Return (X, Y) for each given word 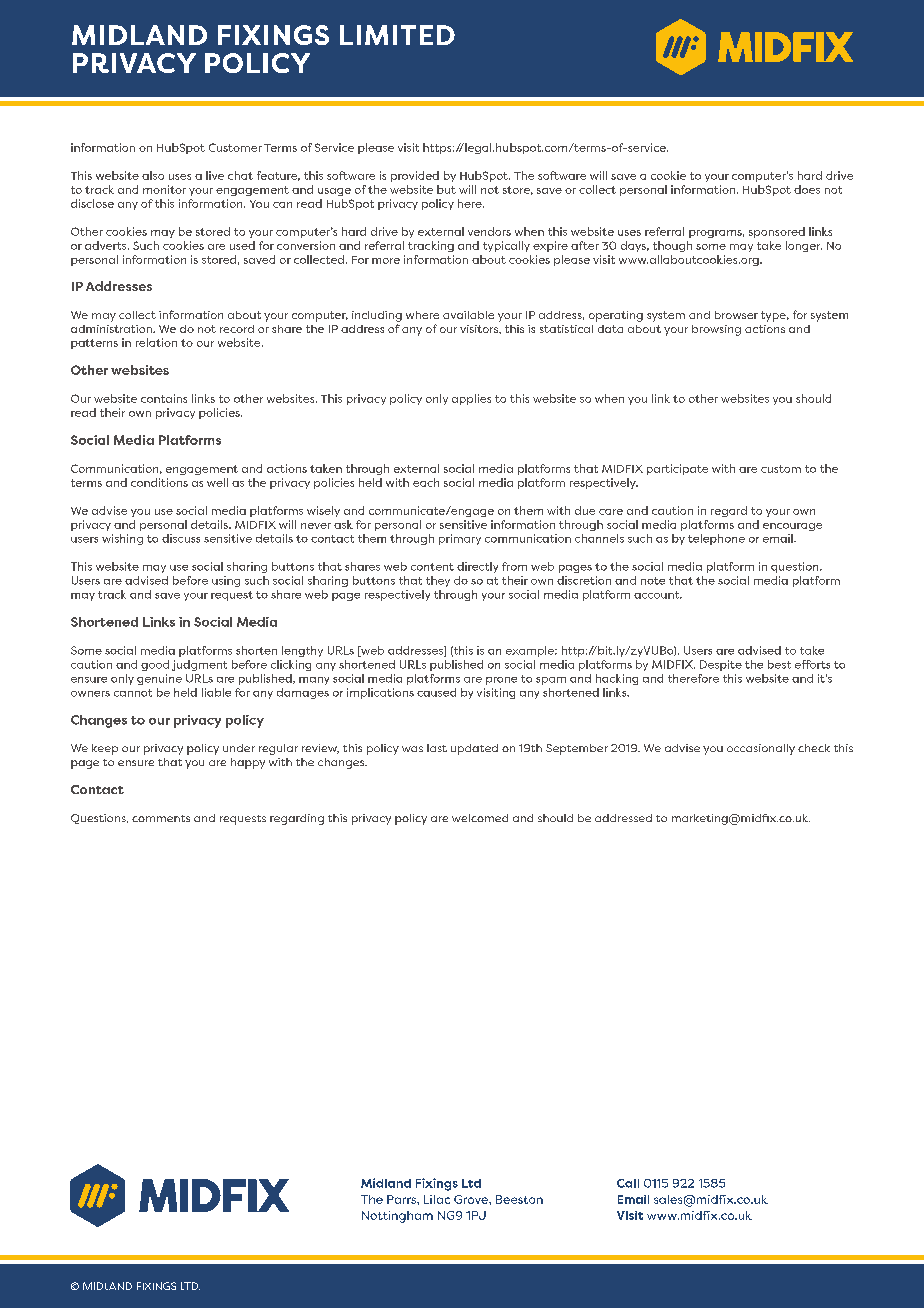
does (807, 189)
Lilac (437, 1199)
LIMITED (397, 35)
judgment (199, 665)
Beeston (519, 1199)
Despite (721, 665)
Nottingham (397, 1217)
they (438, 581)
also (153, 175)
